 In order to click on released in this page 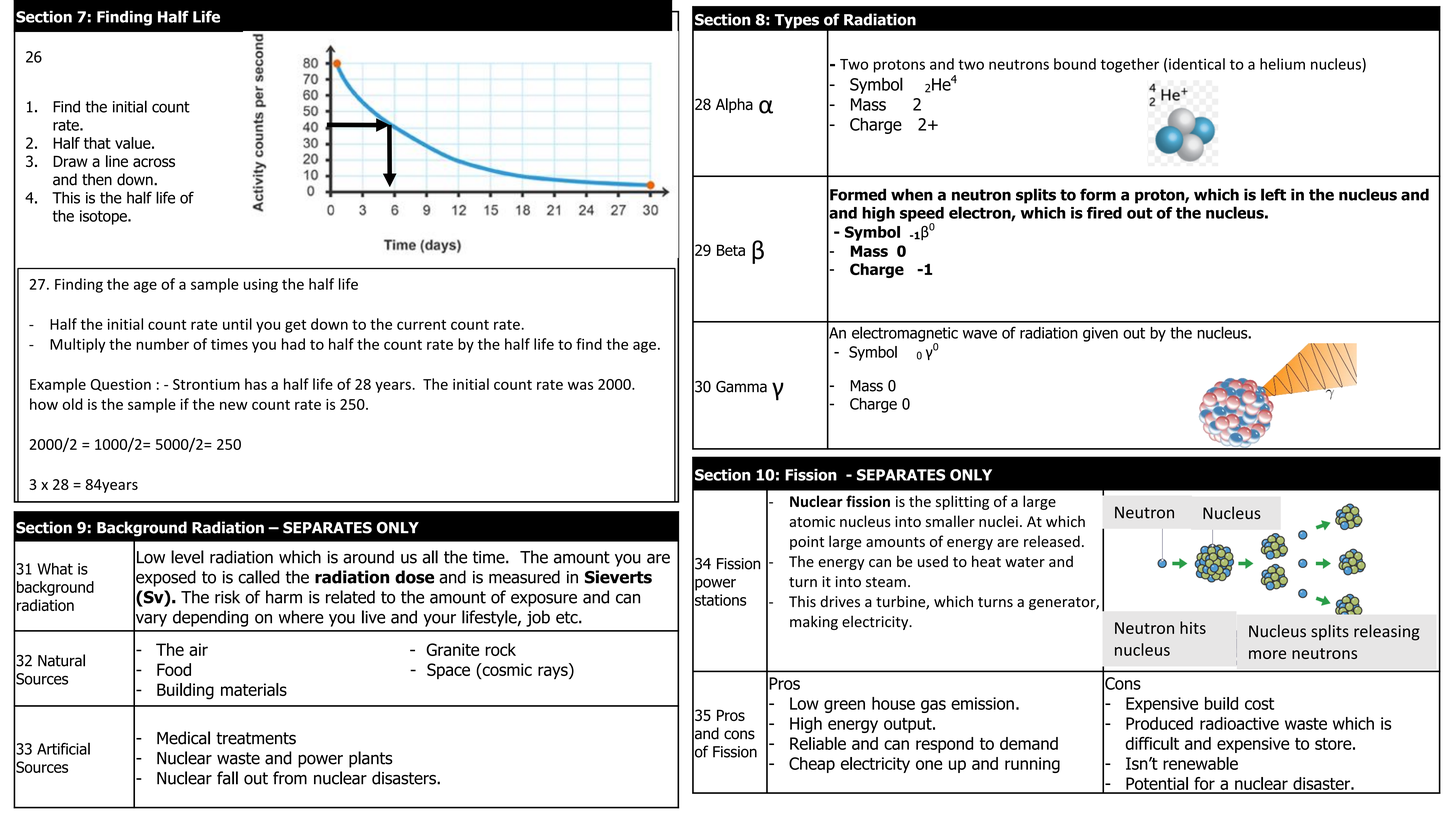, I will do `click(1052, 541)`.
